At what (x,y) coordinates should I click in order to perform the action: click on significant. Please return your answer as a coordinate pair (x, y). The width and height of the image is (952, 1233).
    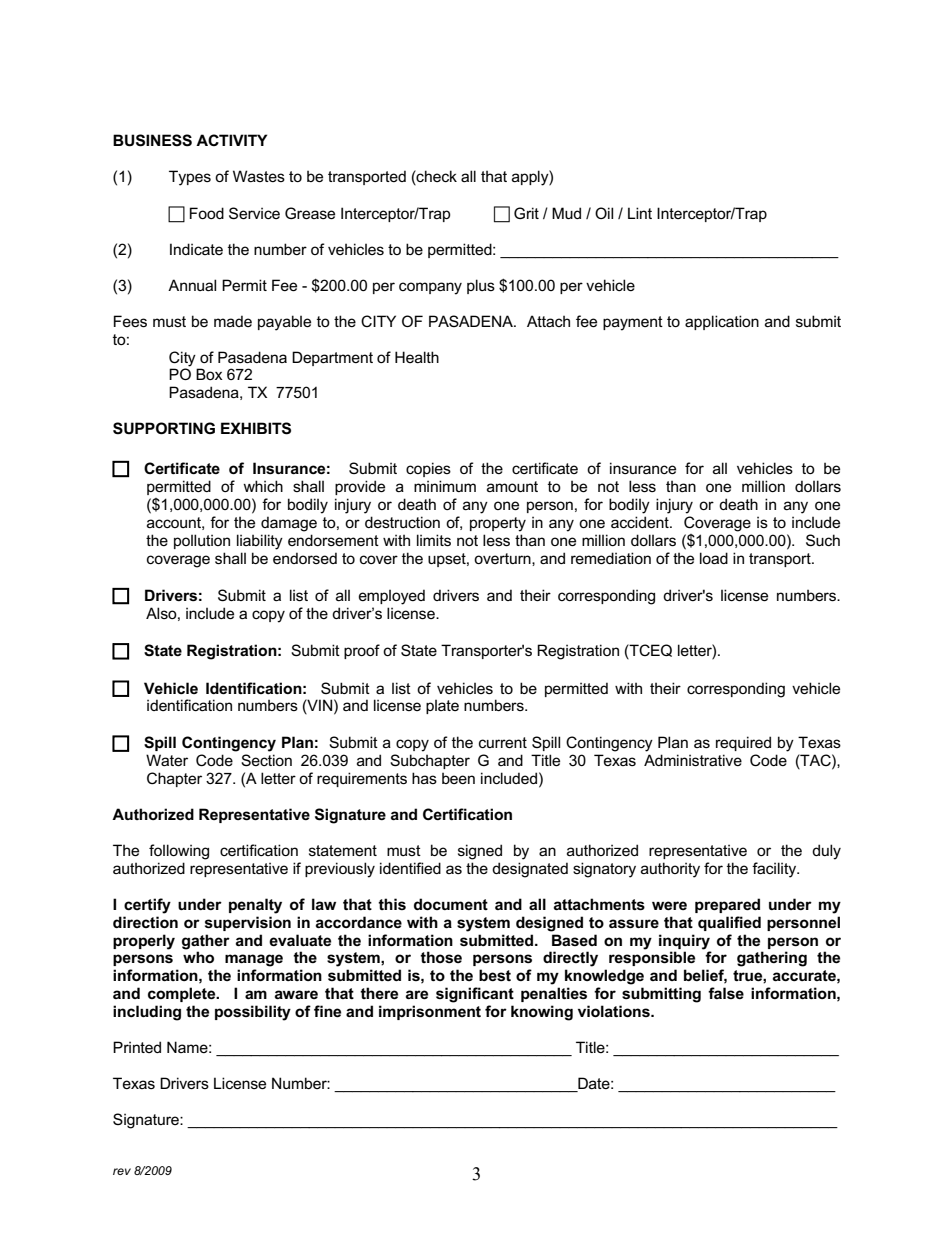
    Looking at the image, I should click on (475, 995).
